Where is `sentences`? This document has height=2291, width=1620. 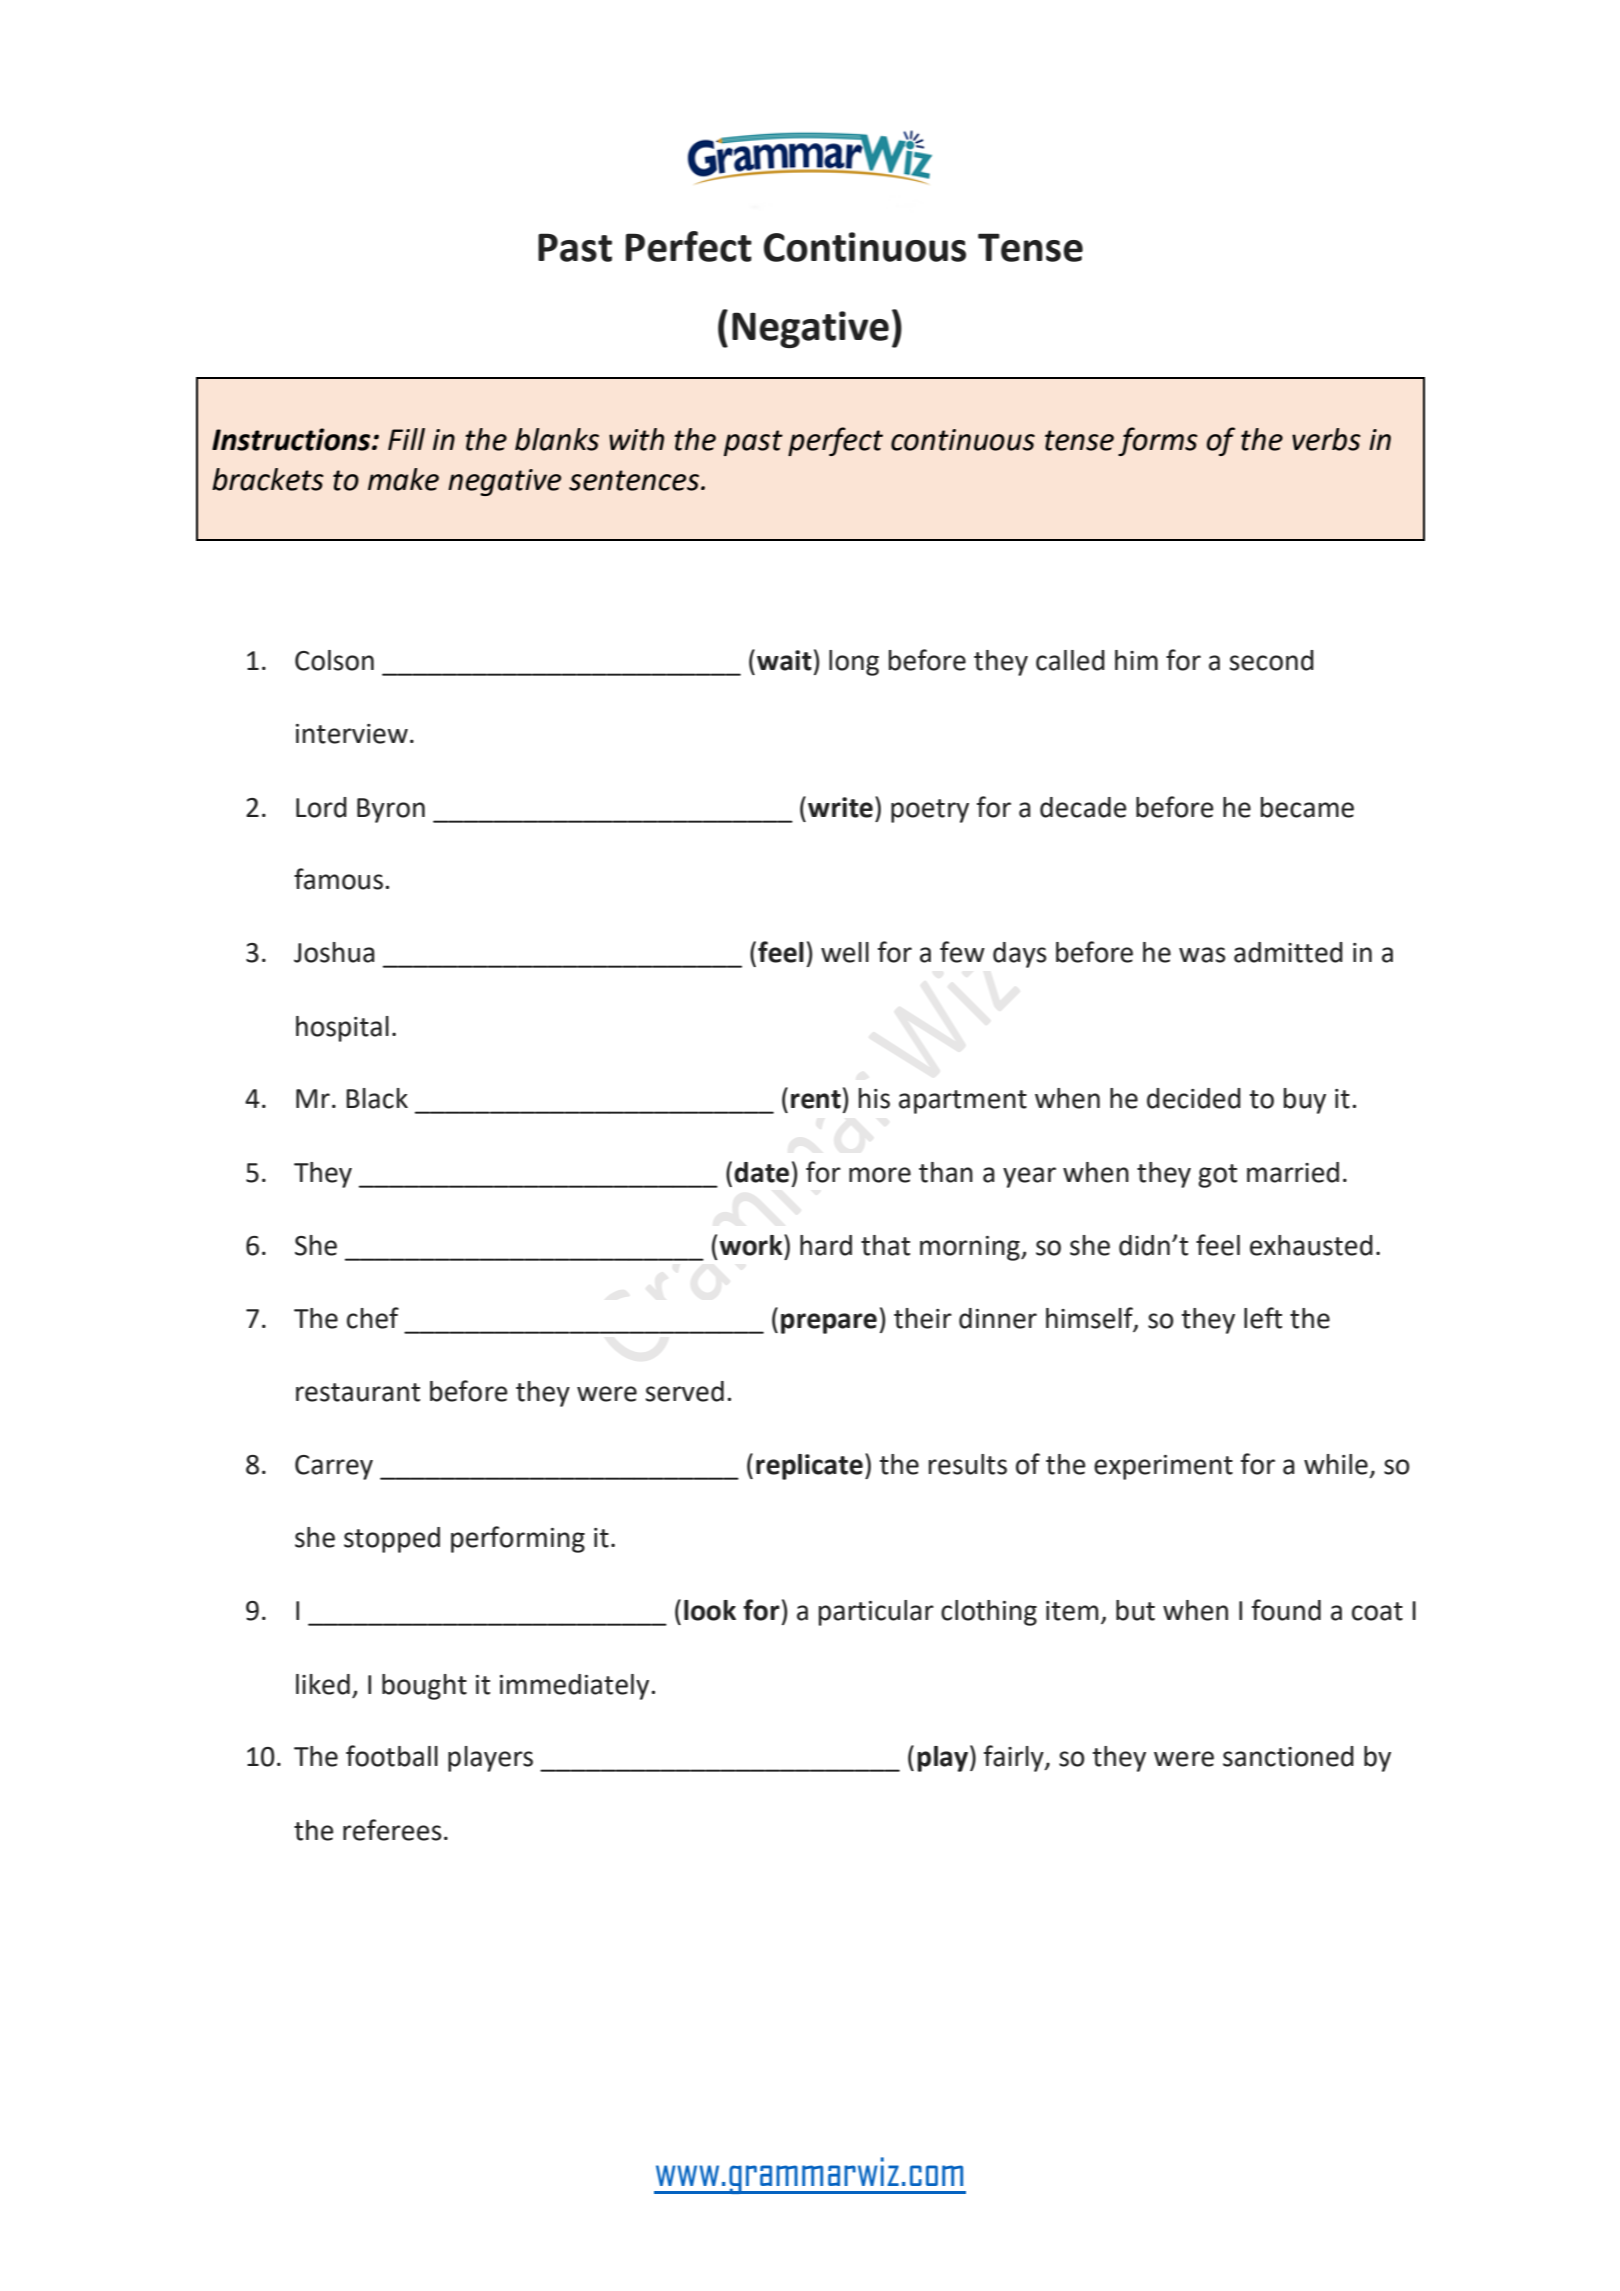
sentences is located at coordinates (634, 480).
